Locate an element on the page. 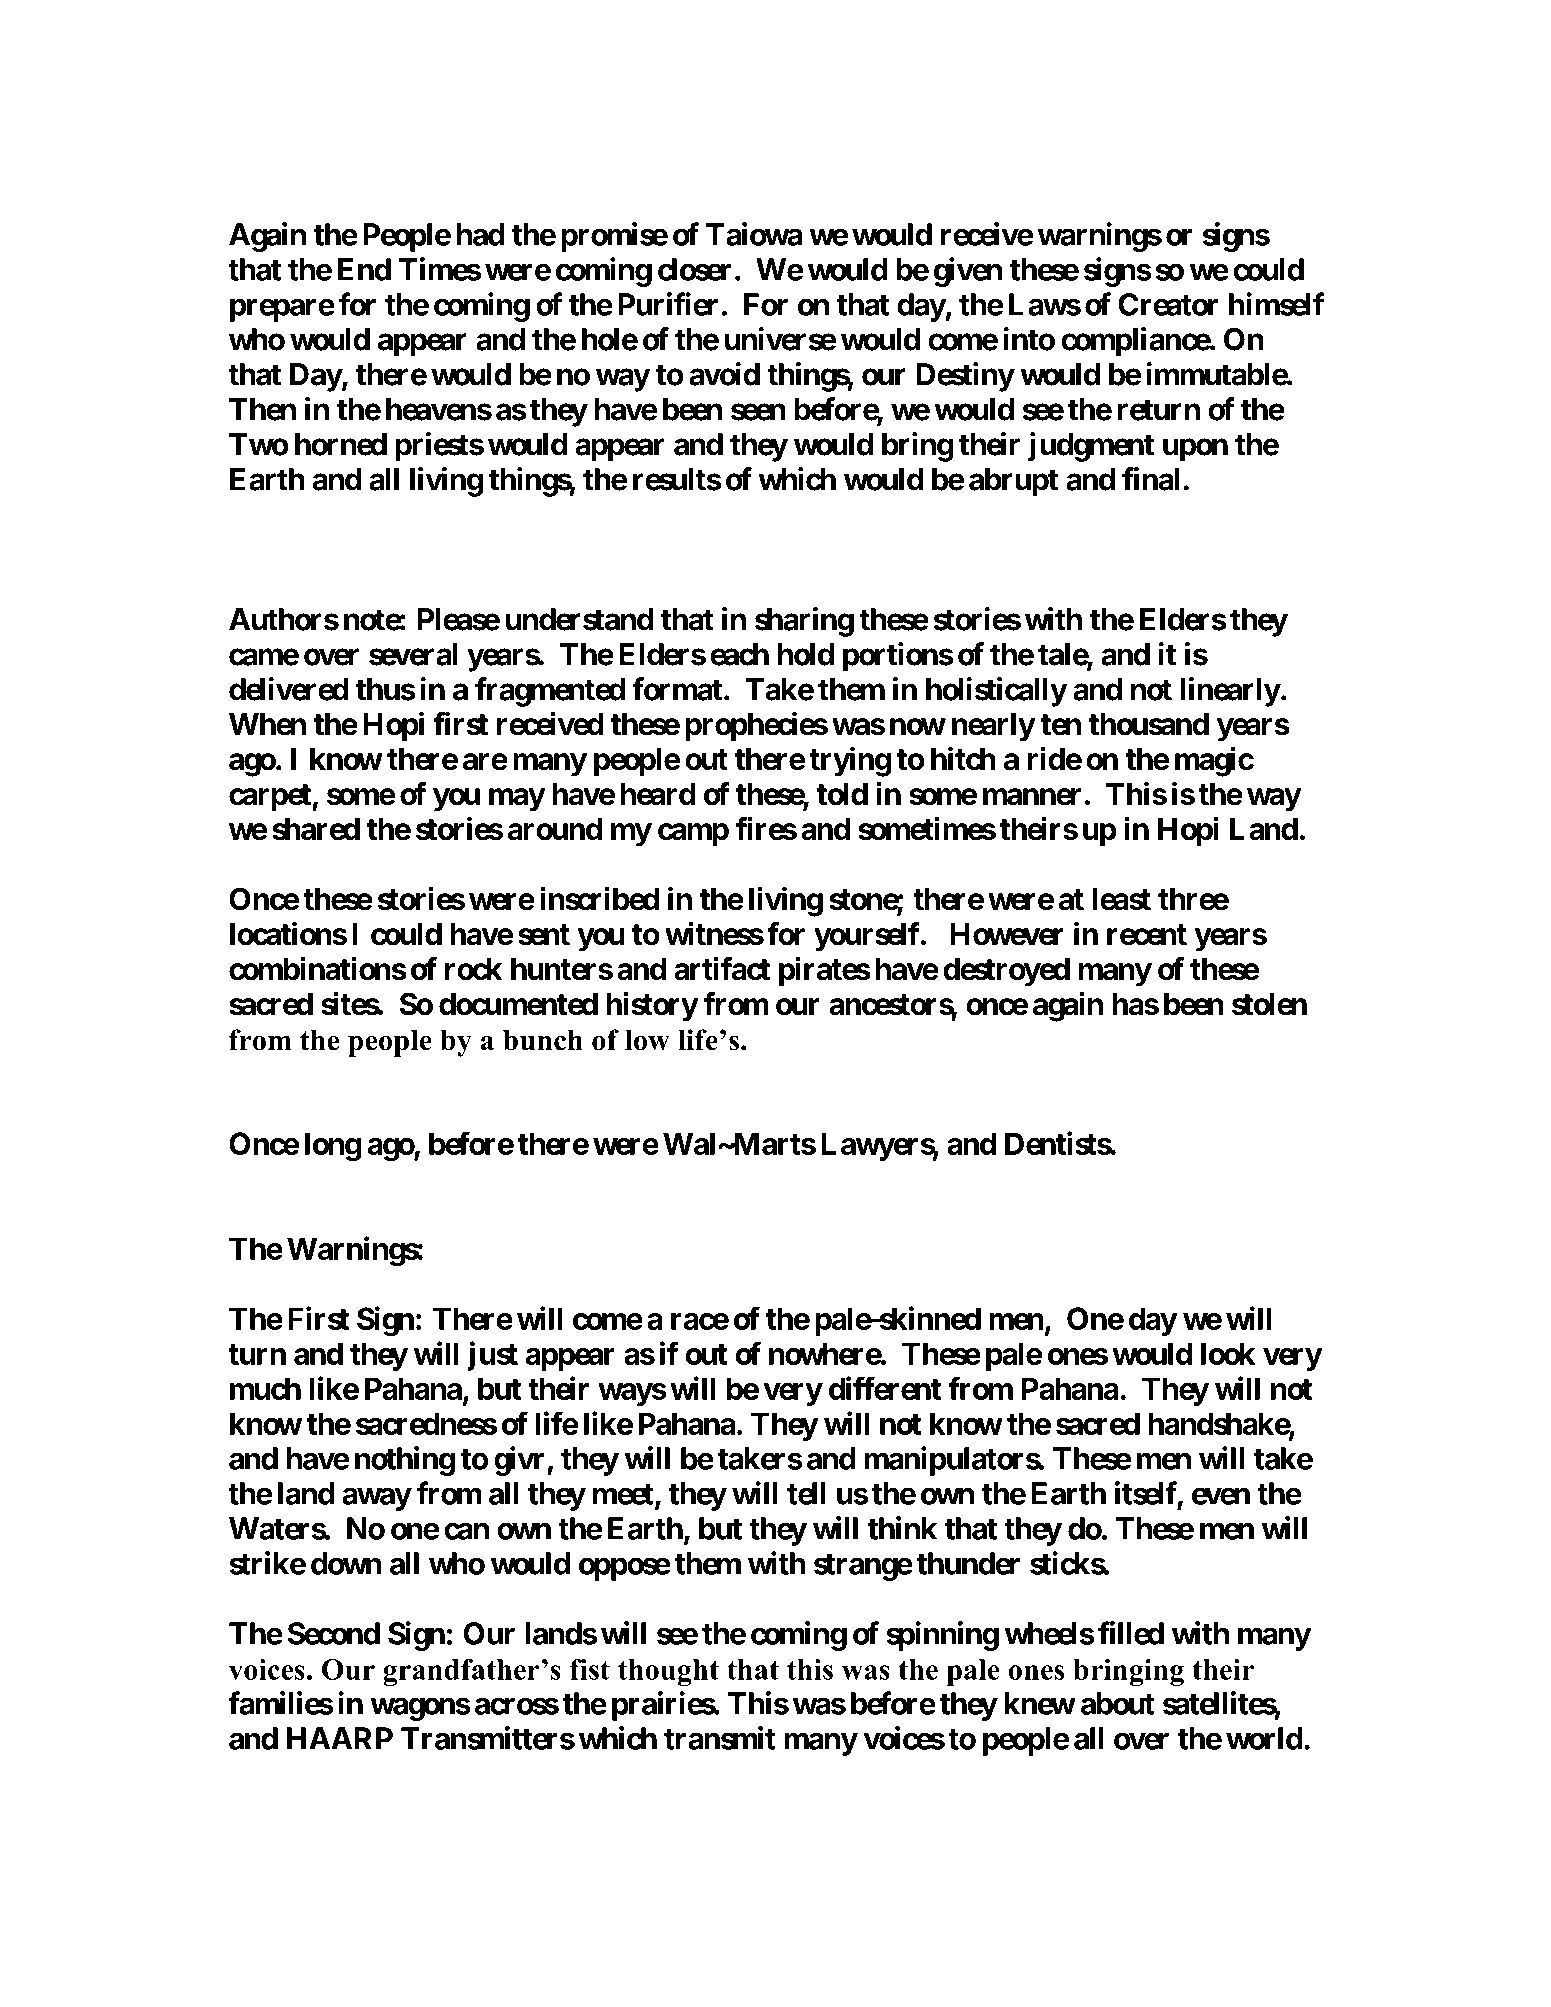 Image resolution: width=1551 pixels, height=2007 pixels. artifact is located at coordinates (722, 968).
